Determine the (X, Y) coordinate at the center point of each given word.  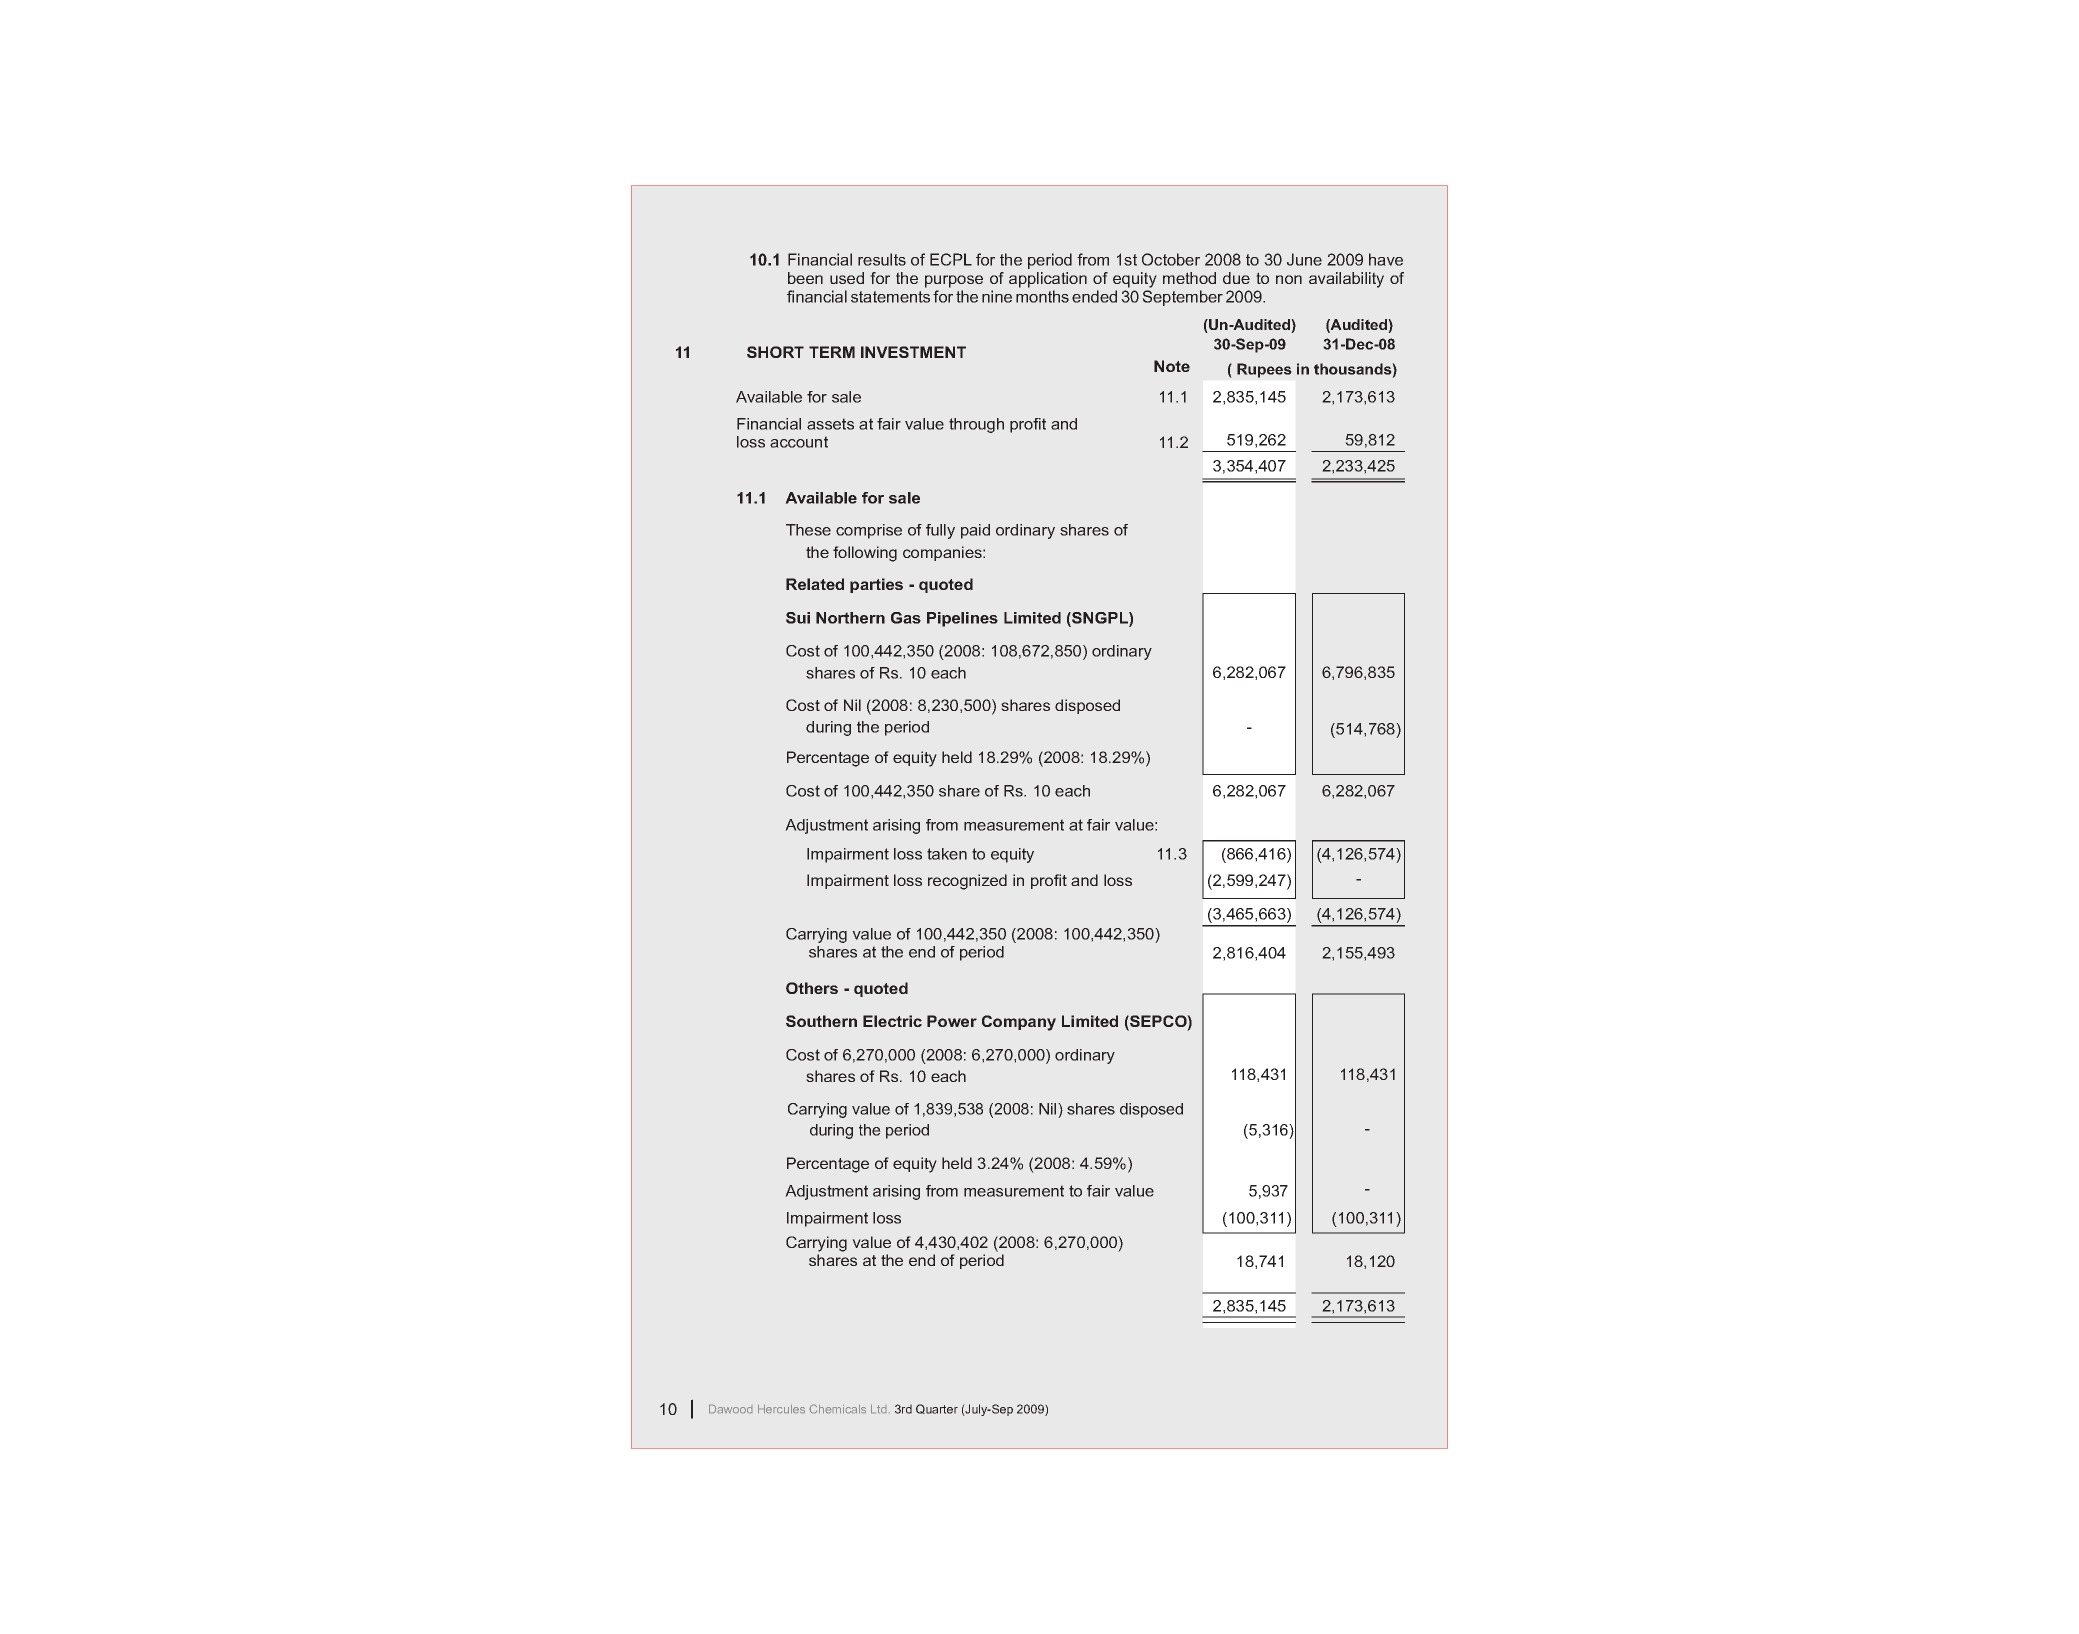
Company (1019, 1023)
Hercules (781, 1409)
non (1289, 279)
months (1042, 296)
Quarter (937, 1409)
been (805, 278)
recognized (967, 882)
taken (947, 854)
